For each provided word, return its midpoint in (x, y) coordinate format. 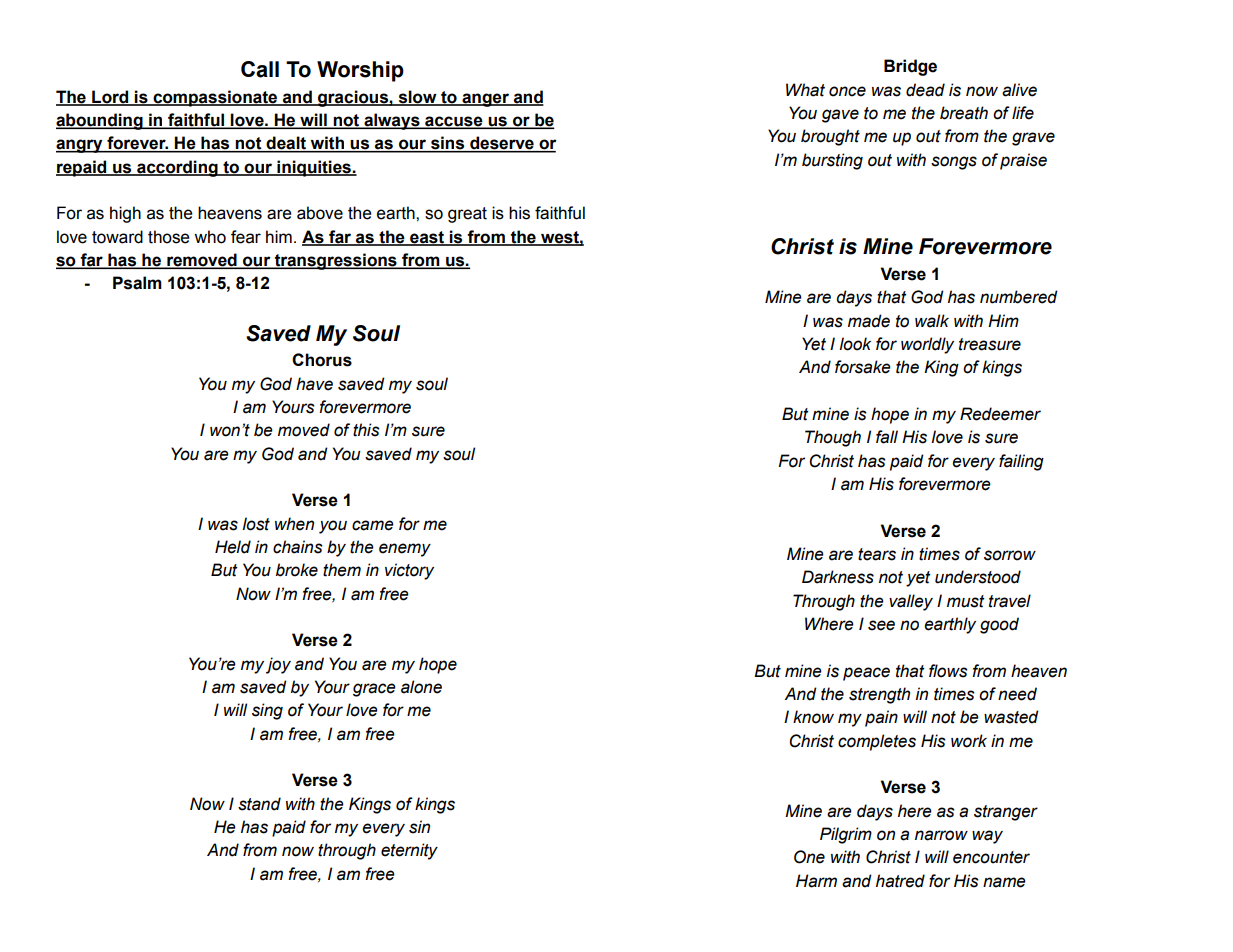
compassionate (215, 98)
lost (256, 524)
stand (259, 804)
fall (887, 437)
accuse (454, 122)
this (366, 430)
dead (925, 90)
